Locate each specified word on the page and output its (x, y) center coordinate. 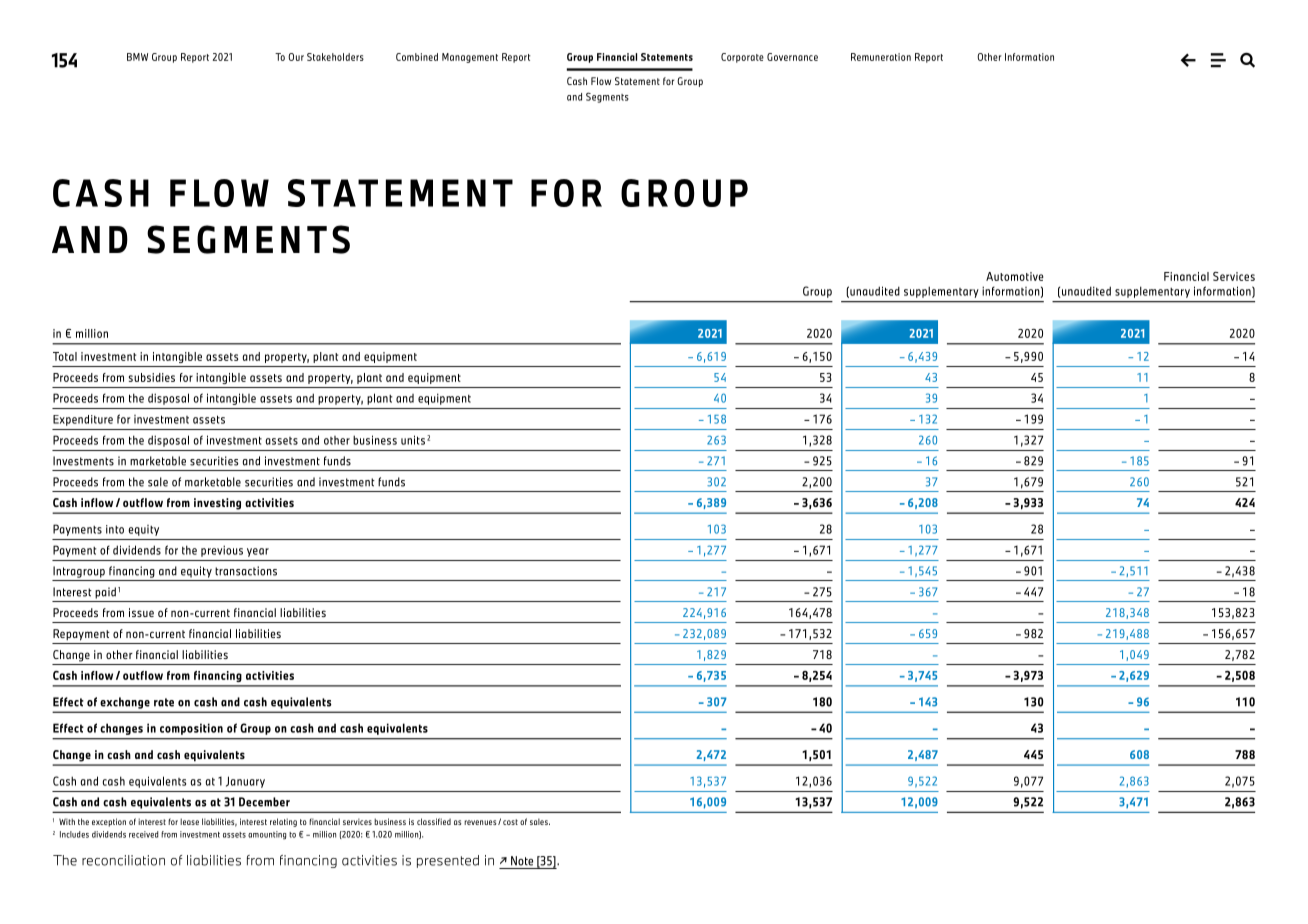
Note (522, 861)
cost (510, 822)
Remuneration (881, 57)
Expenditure (83, 420)
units (413, 440)
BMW (137, 57)
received (143, 834)
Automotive (1015, 276)
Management (470, 58)
